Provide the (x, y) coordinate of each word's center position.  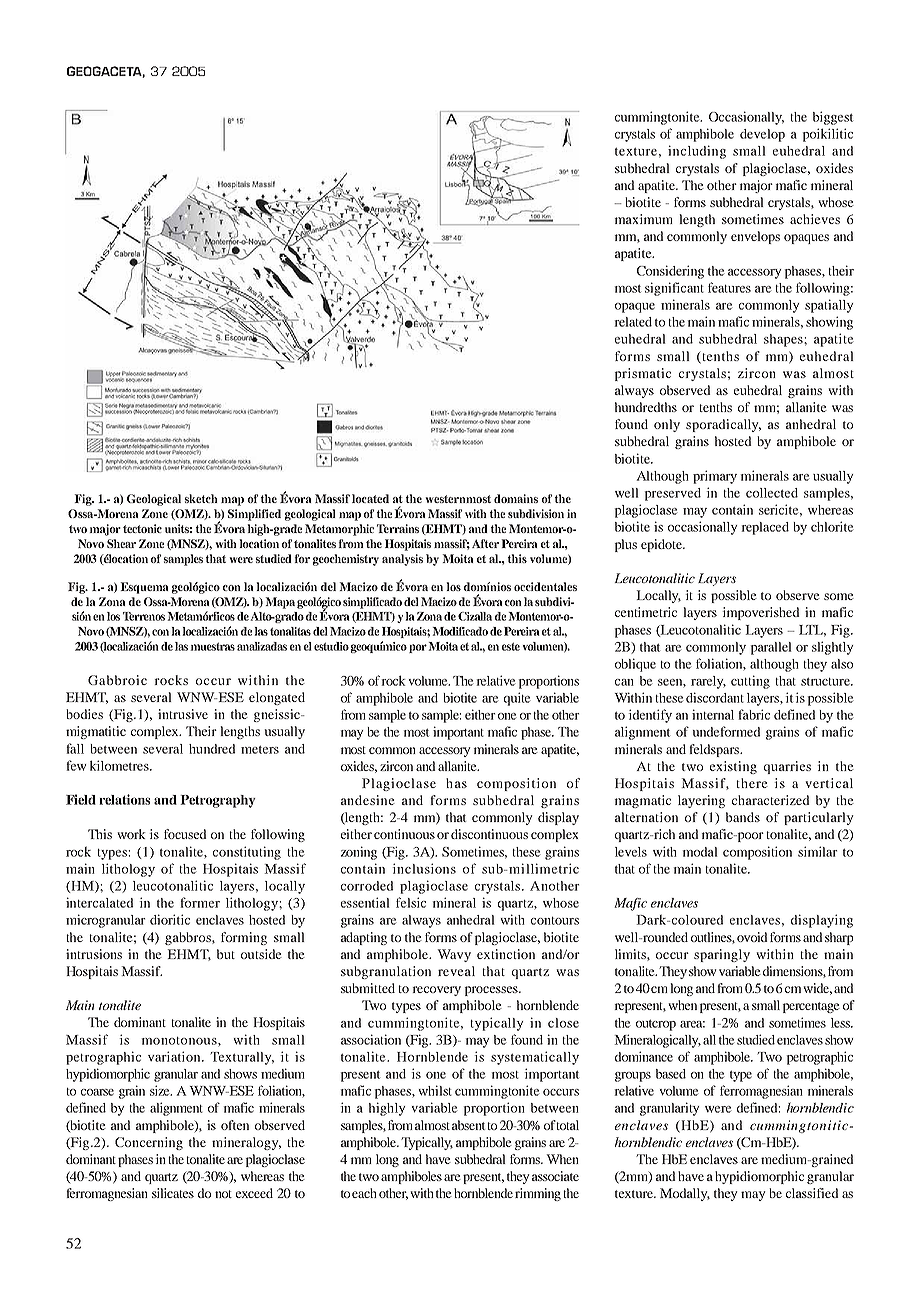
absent (468, 1125)
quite (517, 699)
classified (812, 1193)
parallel (771, 648)
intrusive (183, 714)
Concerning (149, 1143)
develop (762, 135)
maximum (643, 219)
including (697, 152)
